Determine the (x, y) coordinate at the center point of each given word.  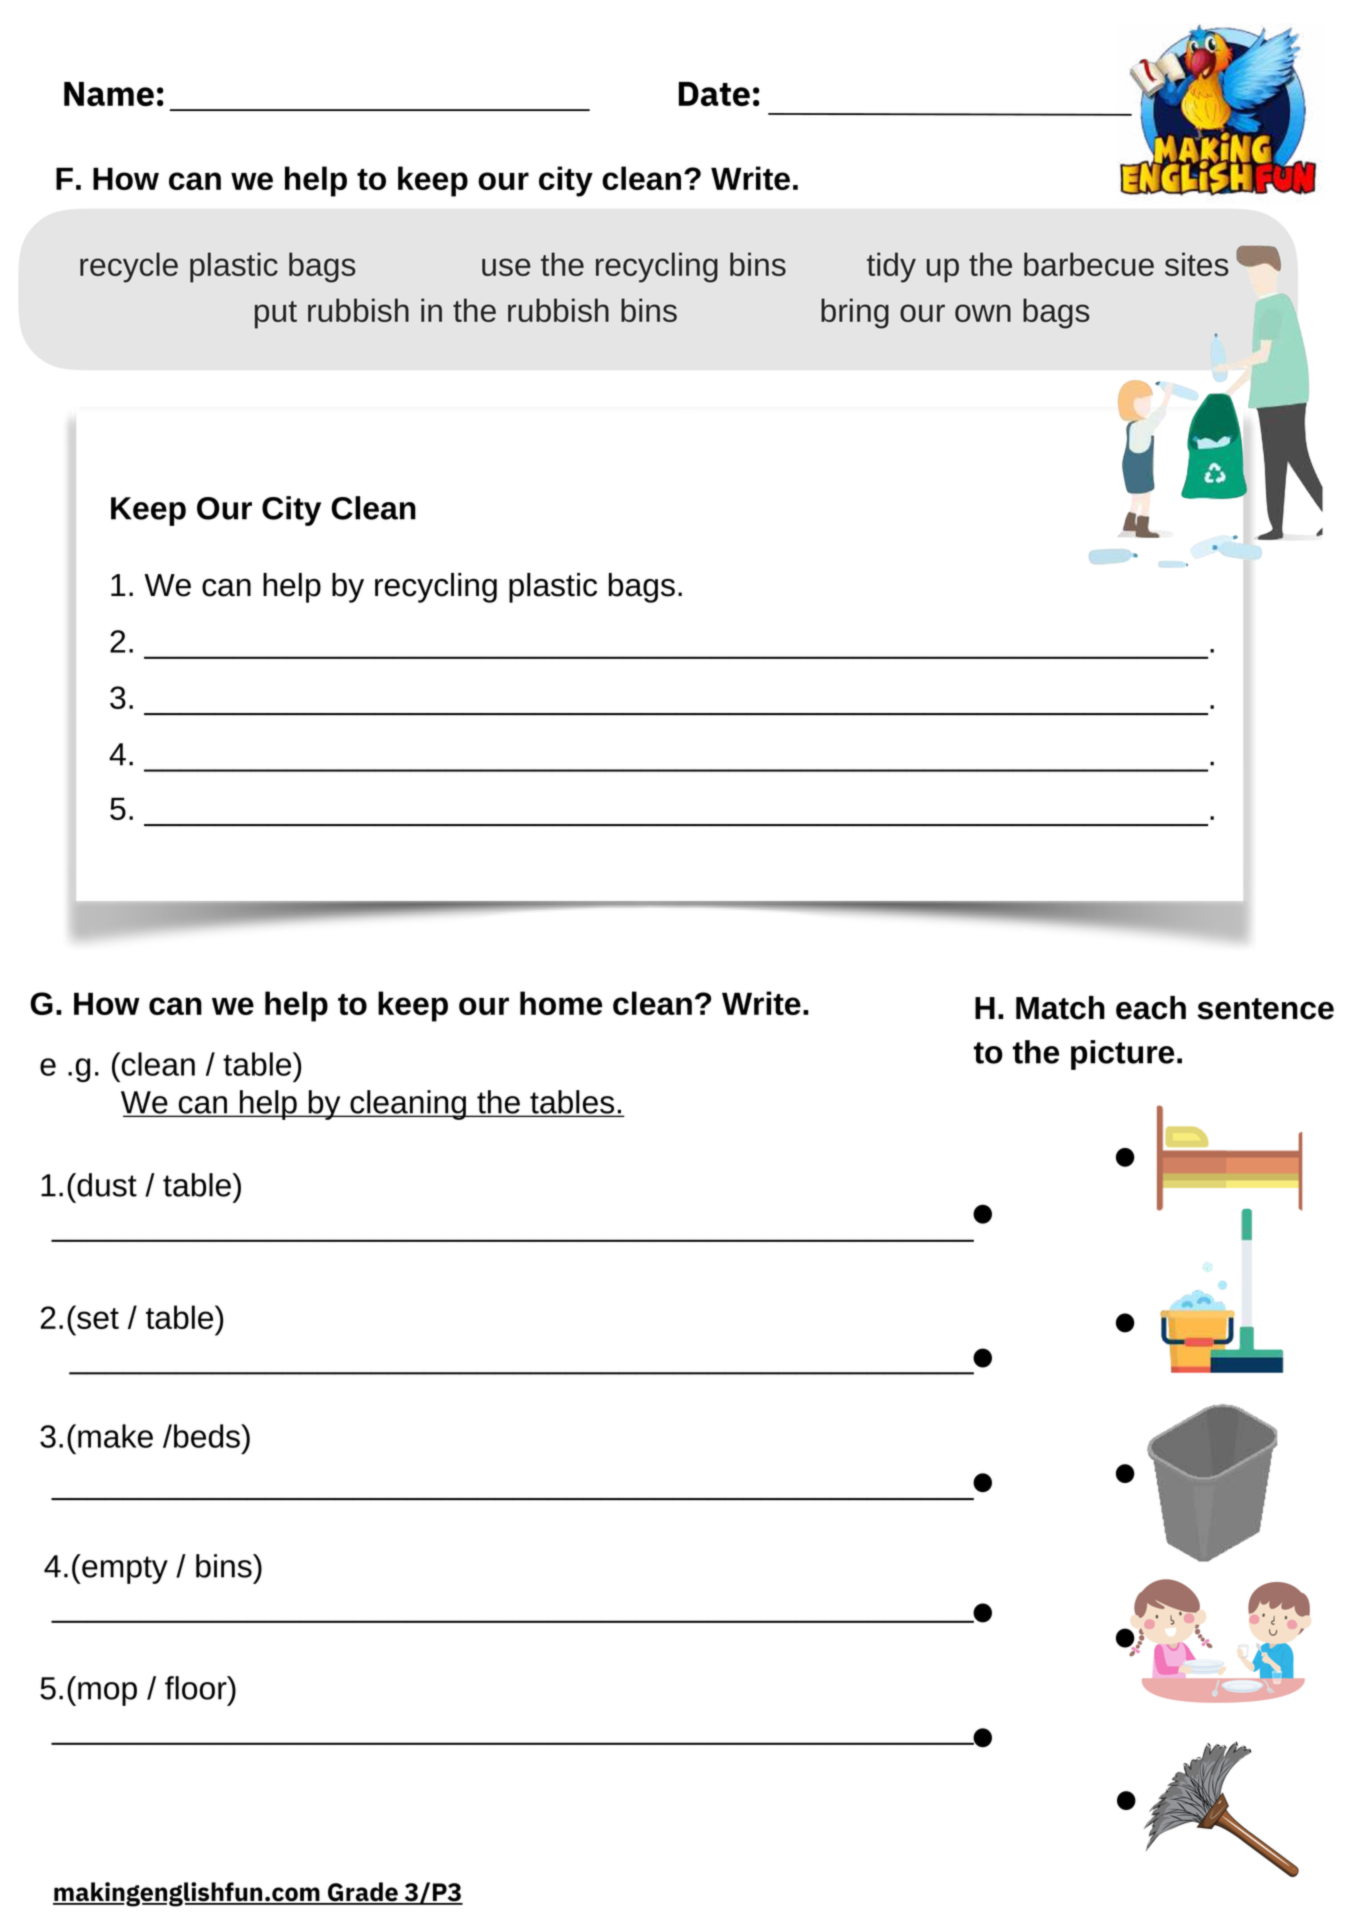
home (561, 1003)
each (1151, 1008)
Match (1060, 1008)
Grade (363, 1893)
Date (714, 94)
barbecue (1089, 264)
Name (109, 94)
